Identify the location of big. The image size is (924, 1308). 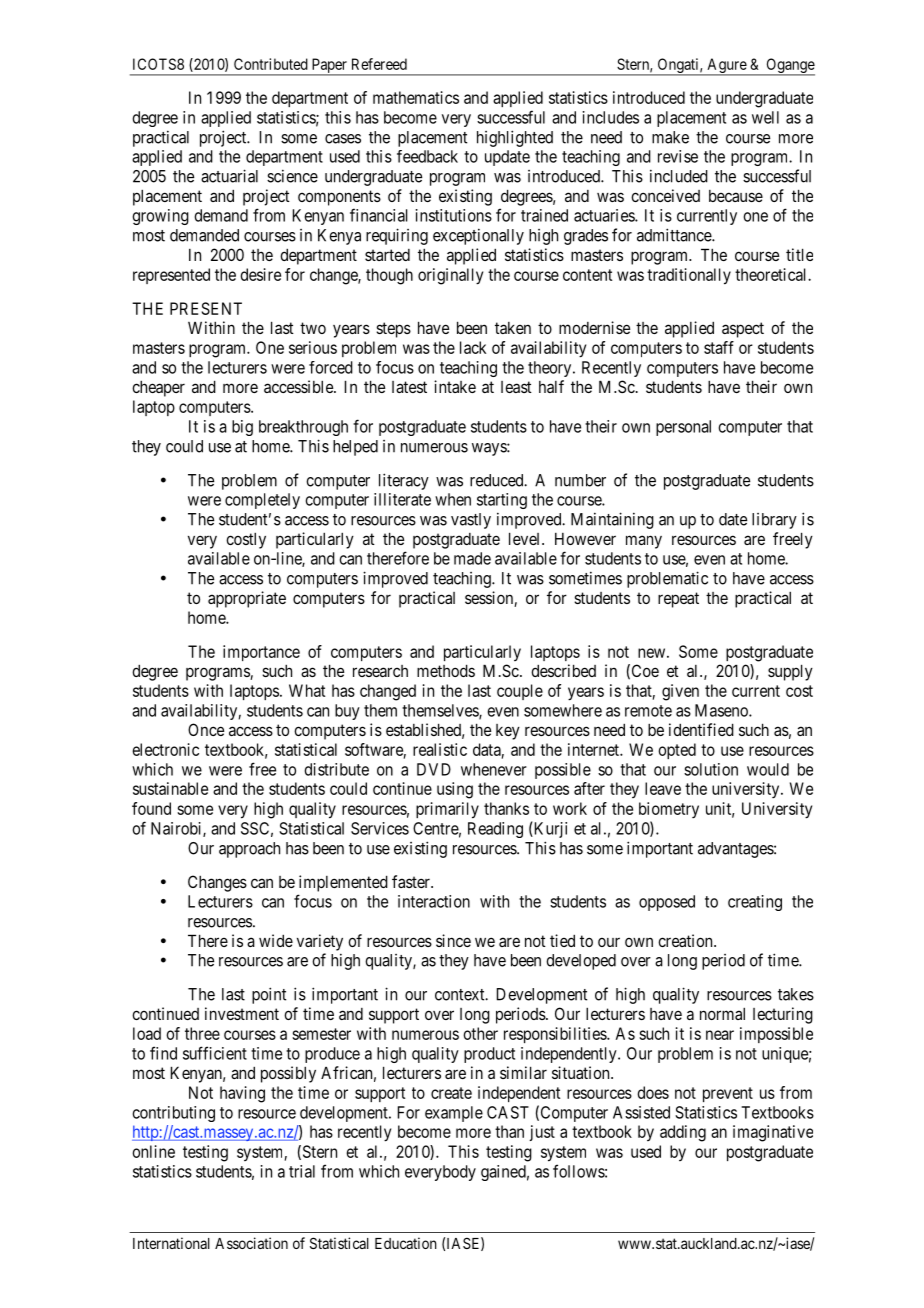
(242, 428).
